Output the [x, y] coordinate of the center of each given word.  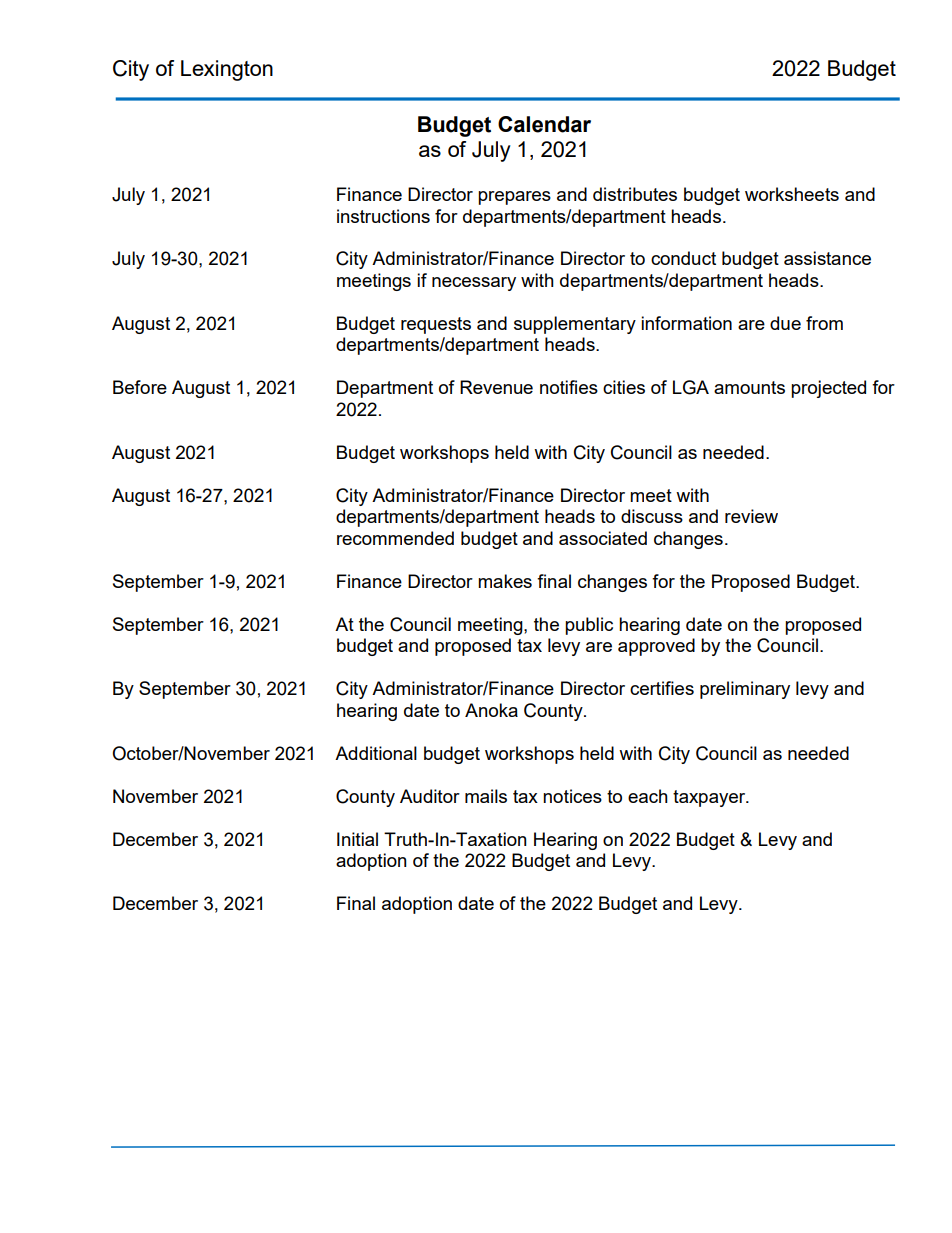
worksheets [792, 194]
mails [486, 796]
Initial [357, 839]
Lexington [227, 70]
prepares [514, 198]
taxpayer [710, 798]
